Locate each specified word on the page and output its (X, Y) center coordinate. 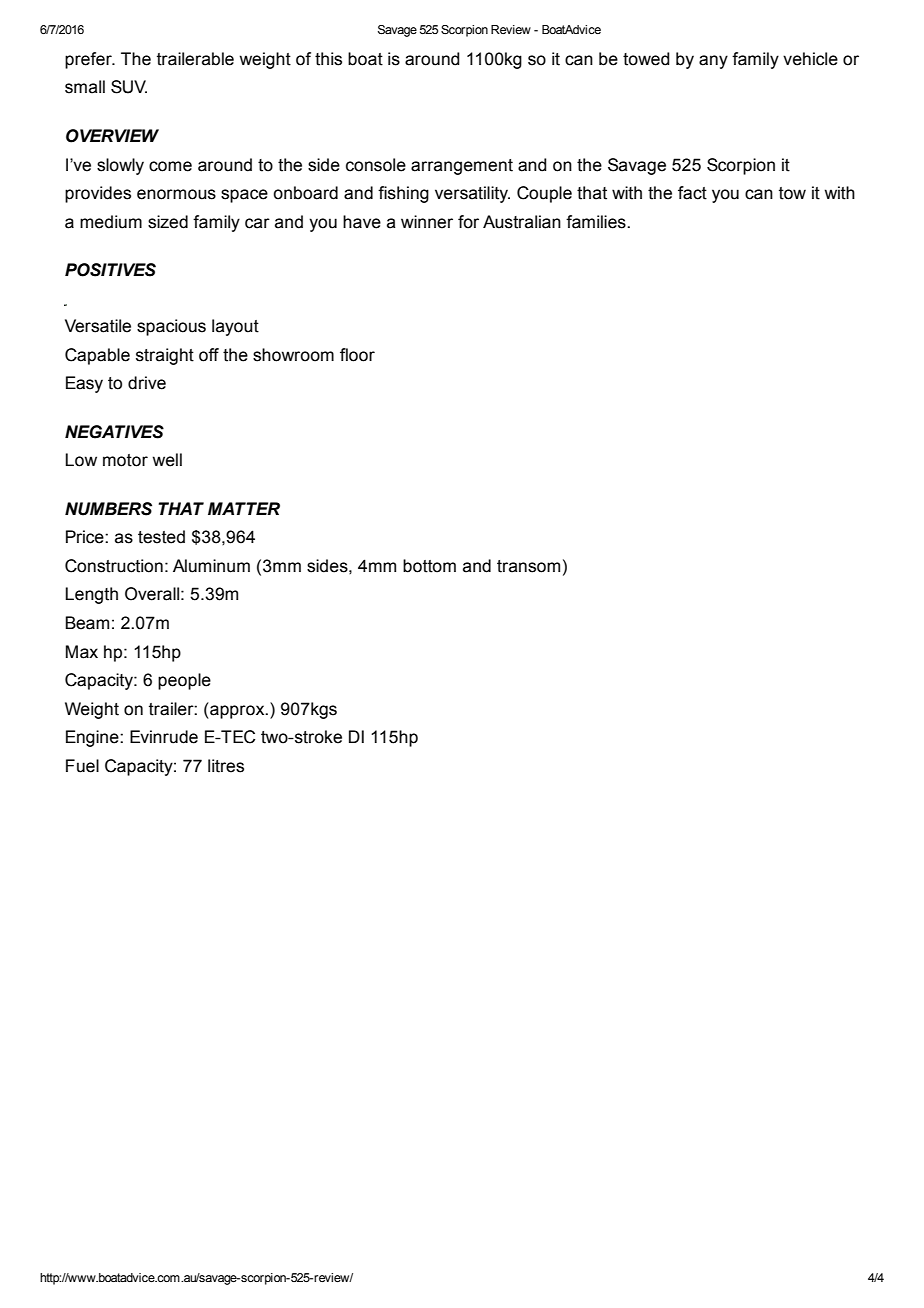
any (713, 62)
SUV (129, 87)
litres (226, 766)
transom (528, 566)
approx (237, 712)
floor (357, 355)
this (328, 59)
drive (147, 383)
